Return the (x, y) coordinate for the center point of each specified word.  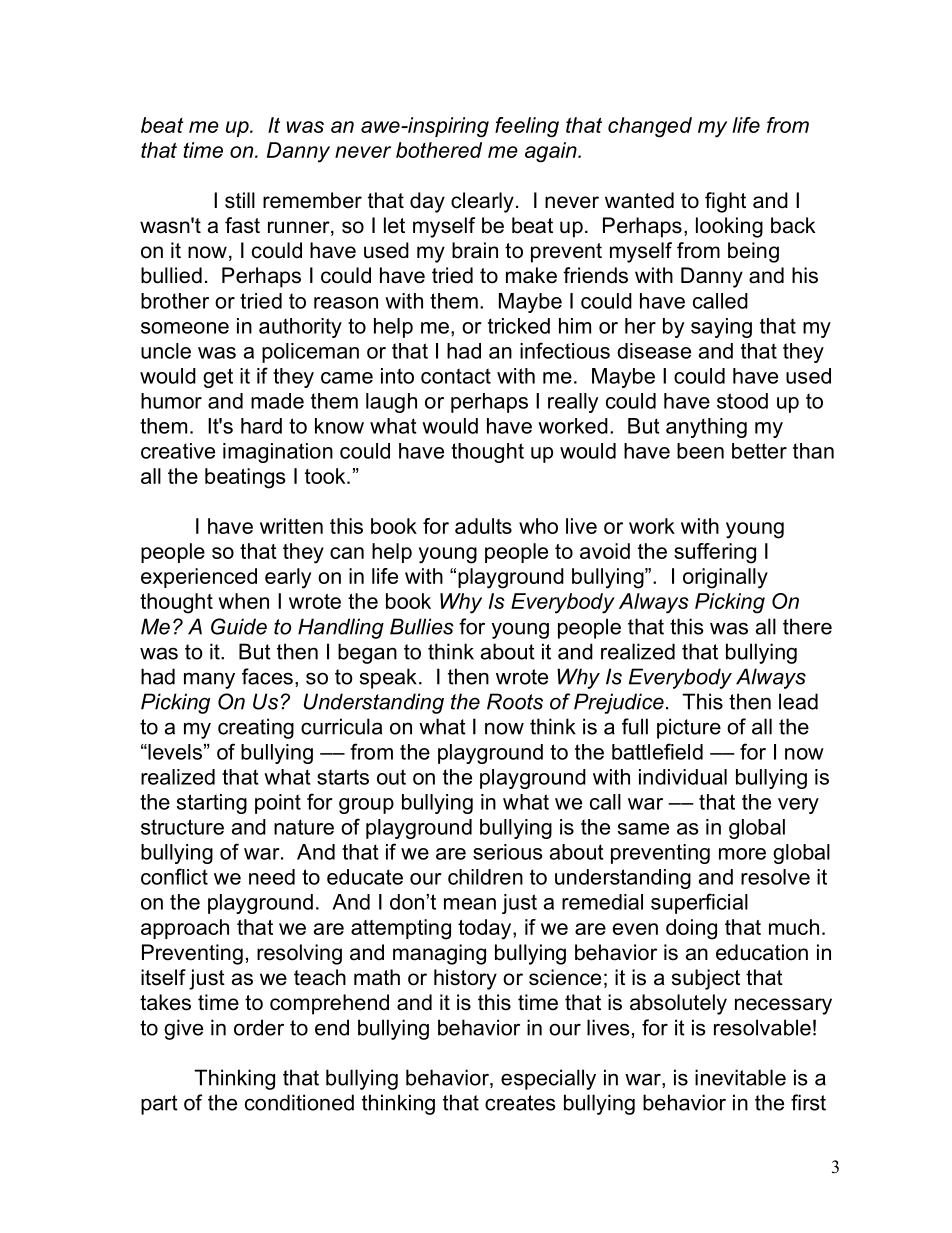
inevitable (740, 1077)
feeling (527, 127)
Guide (239, 626)
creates (520, 1103)
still (240, 200)
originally (725, 578)
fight (725, 202)
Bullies (422, 626)
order (259, 1027)
